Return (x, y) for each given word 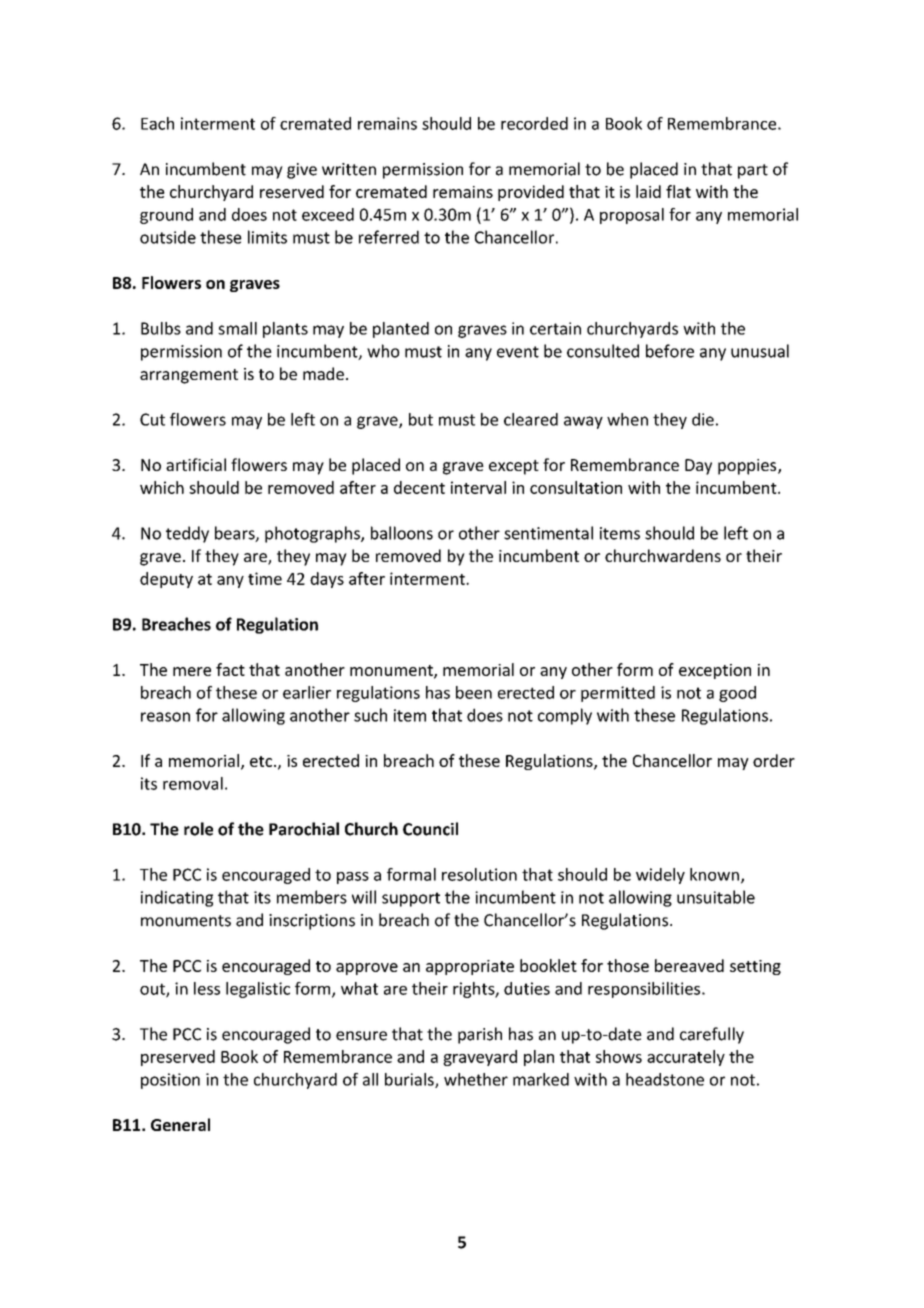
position (170, 1081)
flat (678, 191)
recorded (534, 123)
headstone (665, 1079)
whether (476, 1079)
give (302, 171)
